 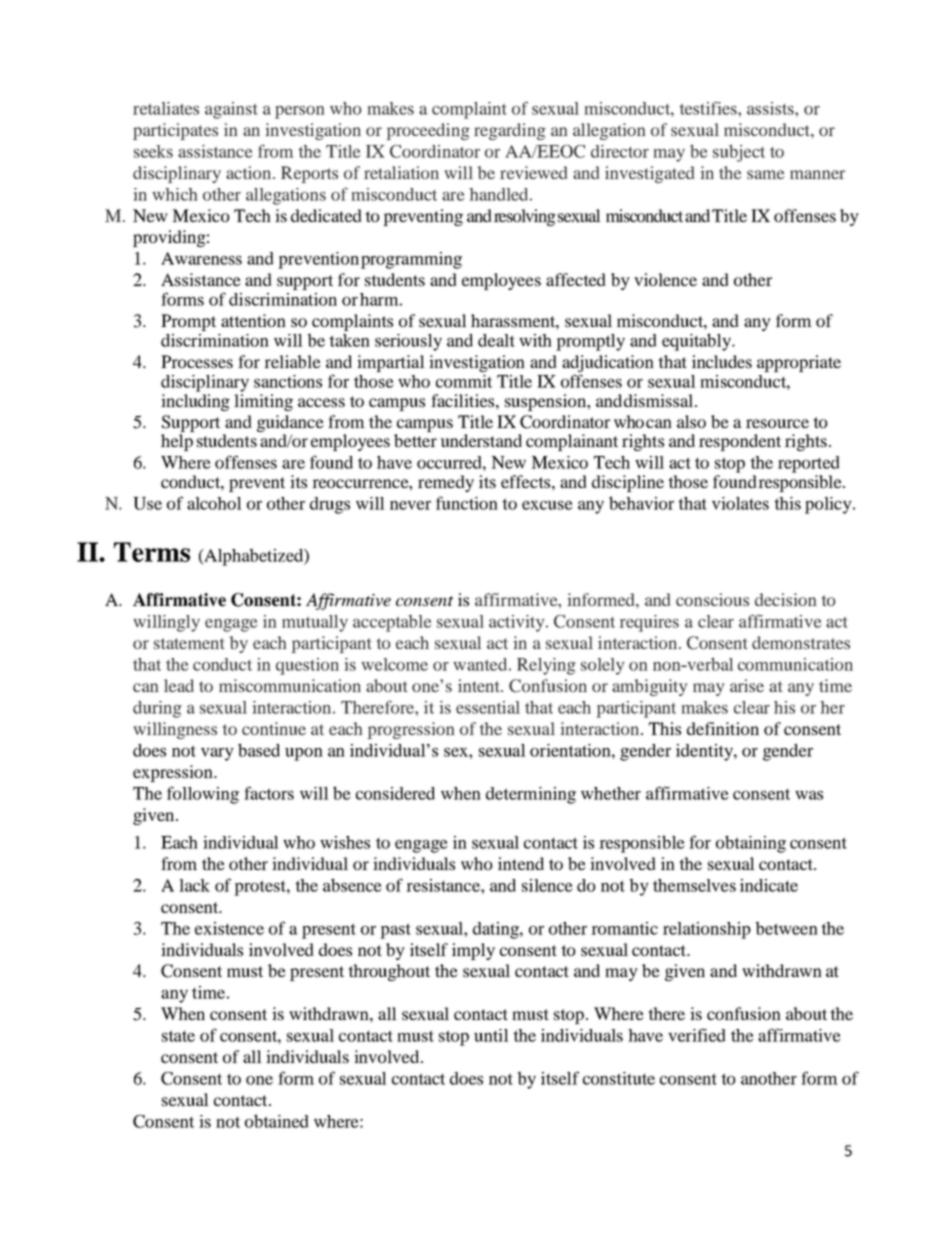 I want to click on commit, so click(x=464, y=381).
